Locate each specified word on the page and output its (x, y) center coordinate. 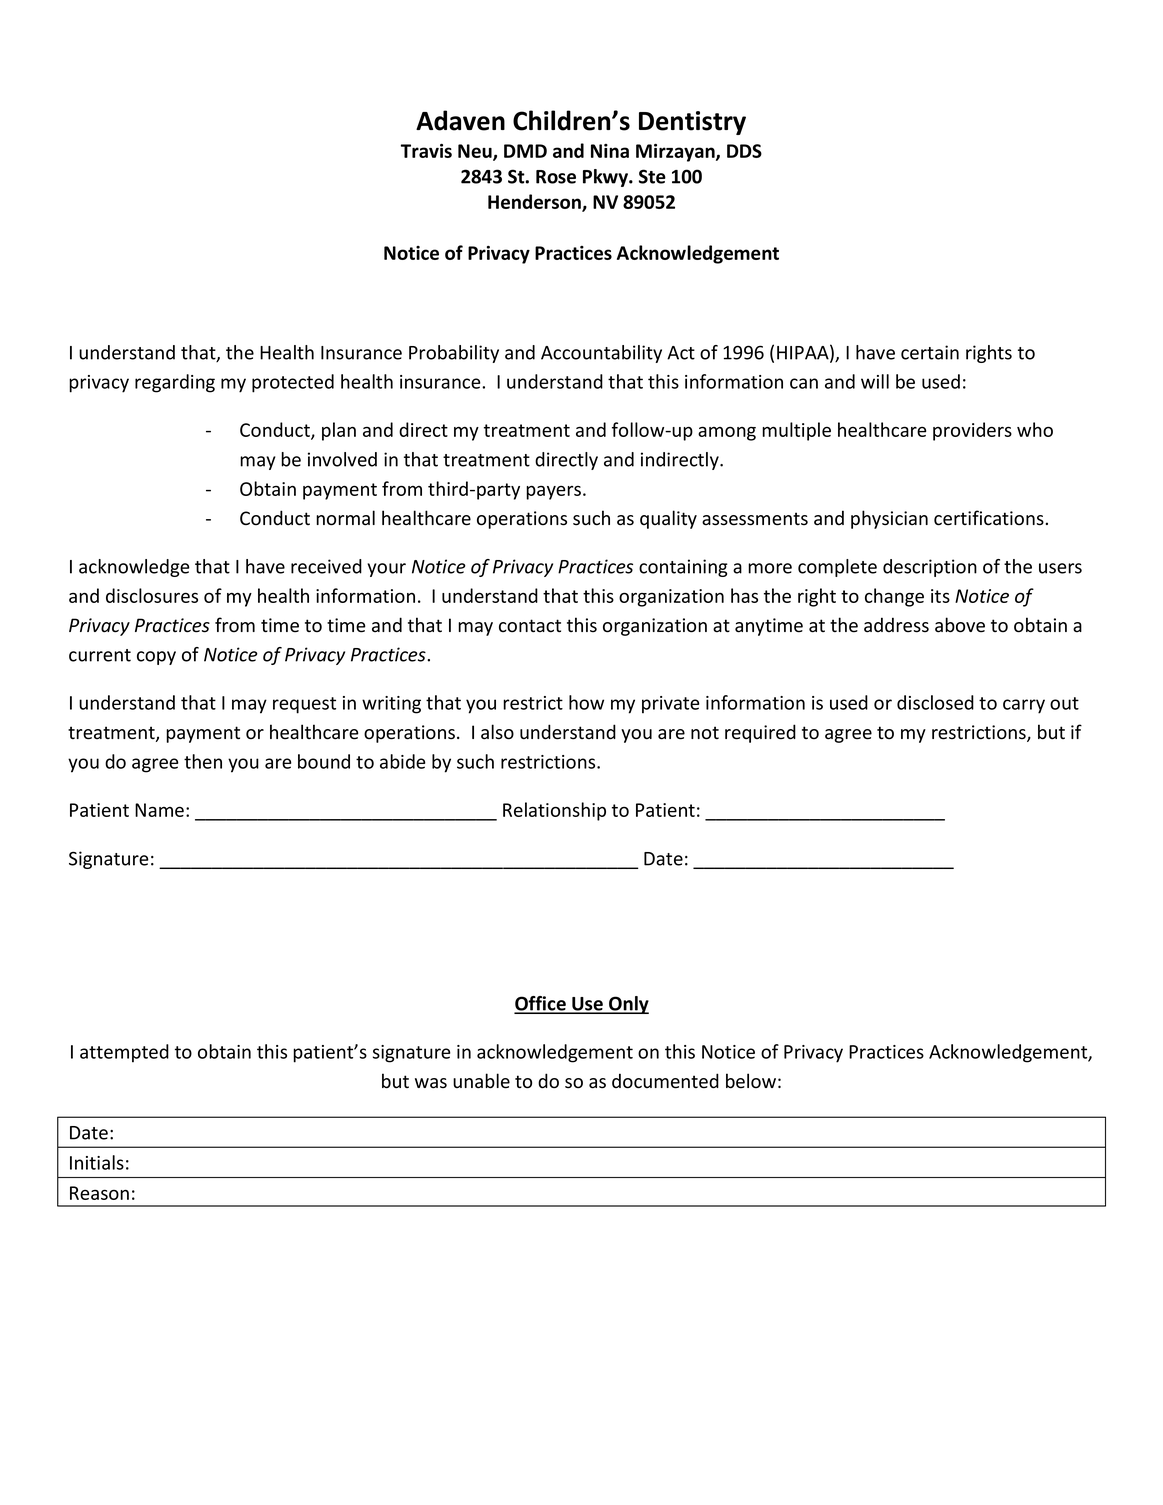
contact (530, 626)
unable (481, 1081)
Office (541, 1004)
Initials (97, 1162)
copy (156, 658)
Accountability (601, 354)
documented (665, 1081)
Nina (610, 151)
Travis (426, 151)
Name (159, 810)
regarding (175, 383)
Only (628, 1005)
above (960, 625)
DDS (744, 151)
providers (972, 431)
